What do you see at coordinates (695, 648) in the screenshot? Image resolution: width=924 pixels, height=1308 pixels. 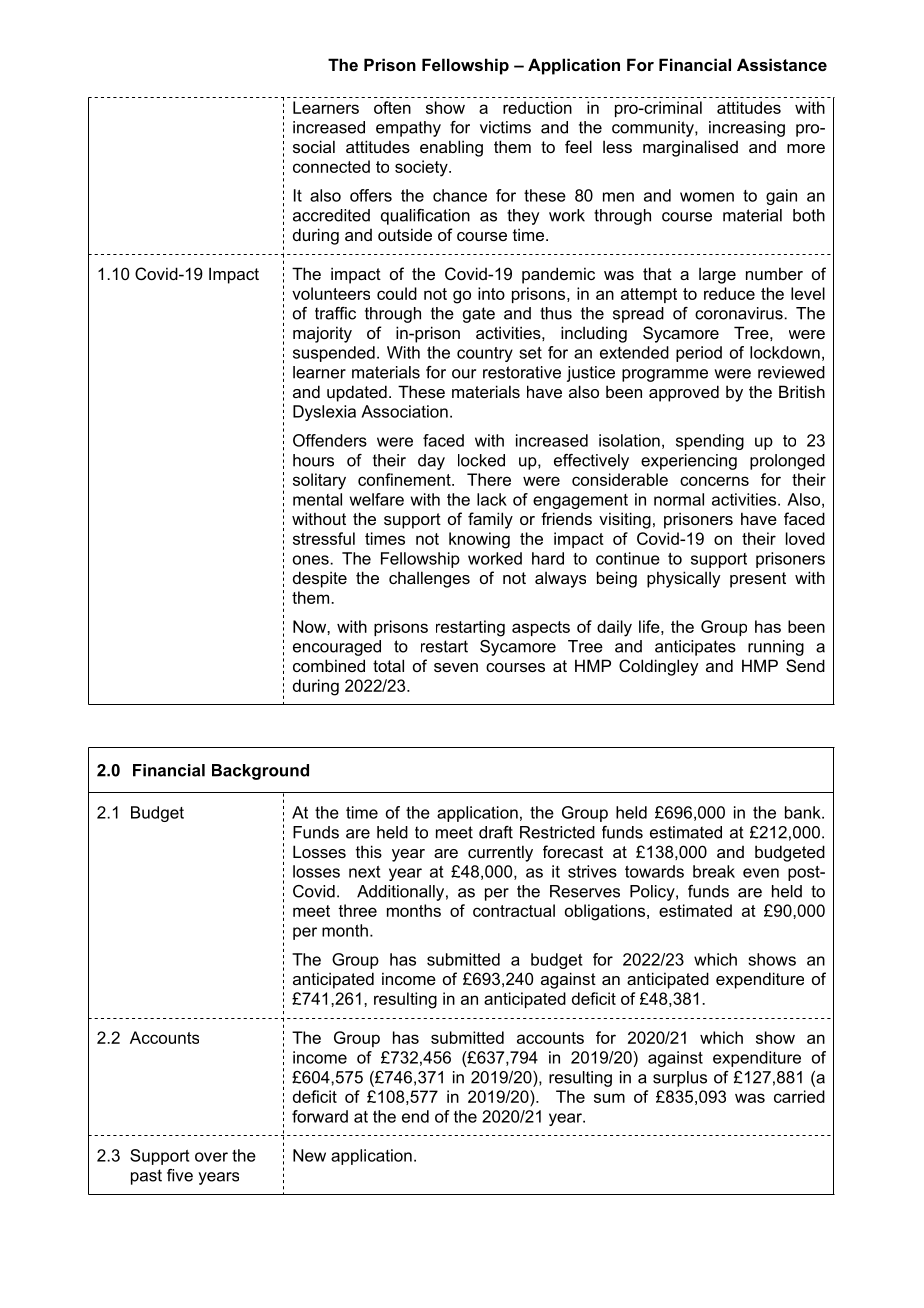 I see `anticipates` at bounding box center [695, 648].
